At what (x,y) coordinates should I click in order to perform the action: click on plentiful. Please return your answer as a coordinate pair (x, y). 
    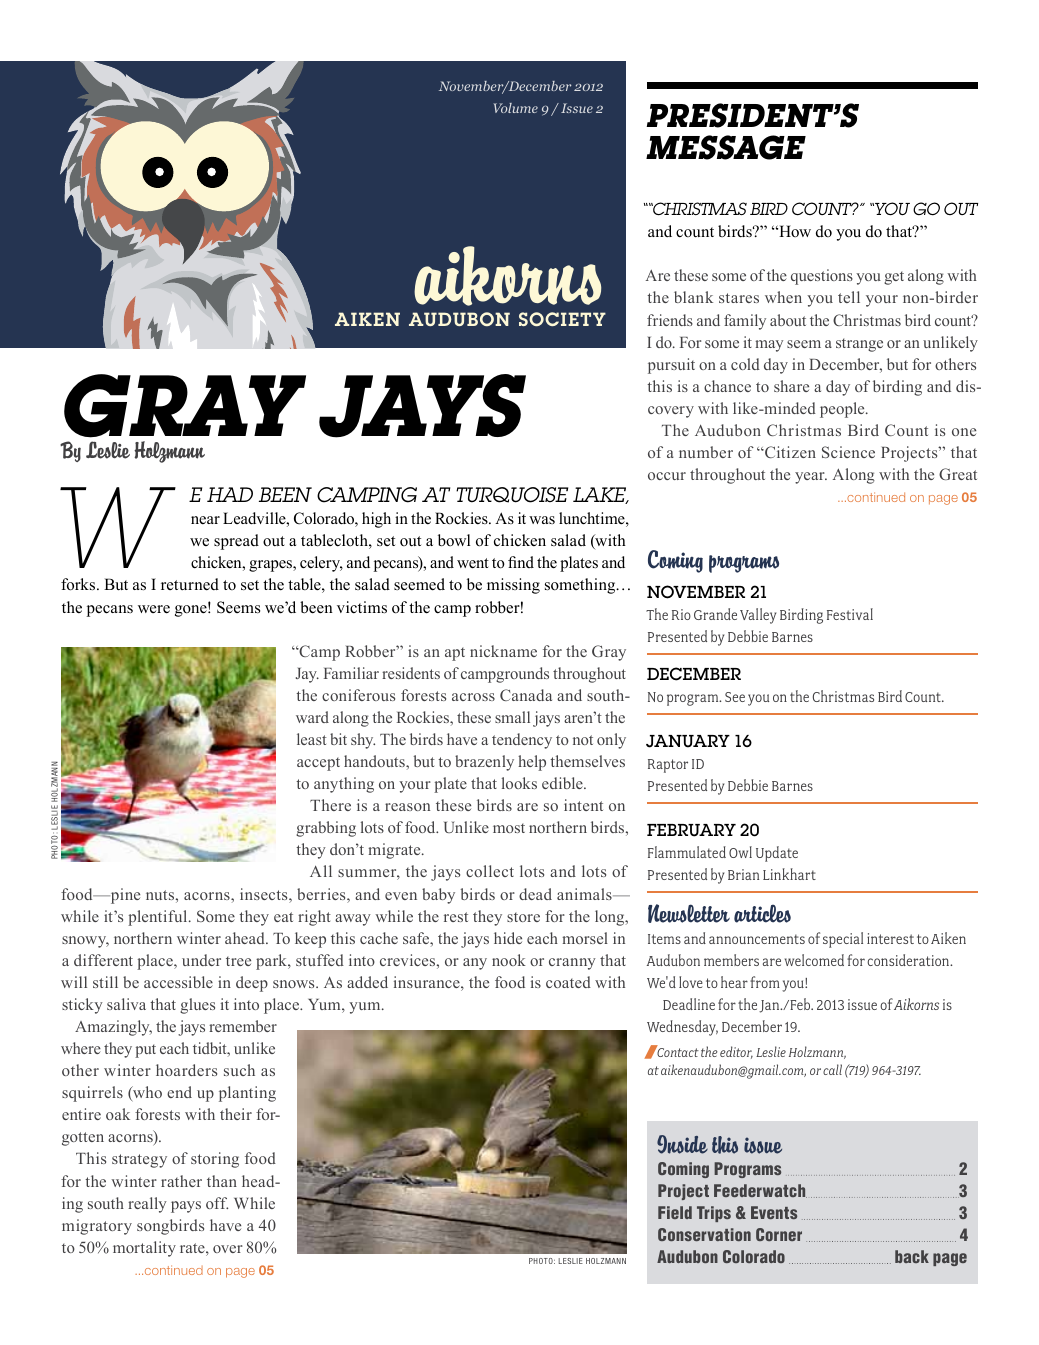
    Looking at the image, I should click on (159, 918).
